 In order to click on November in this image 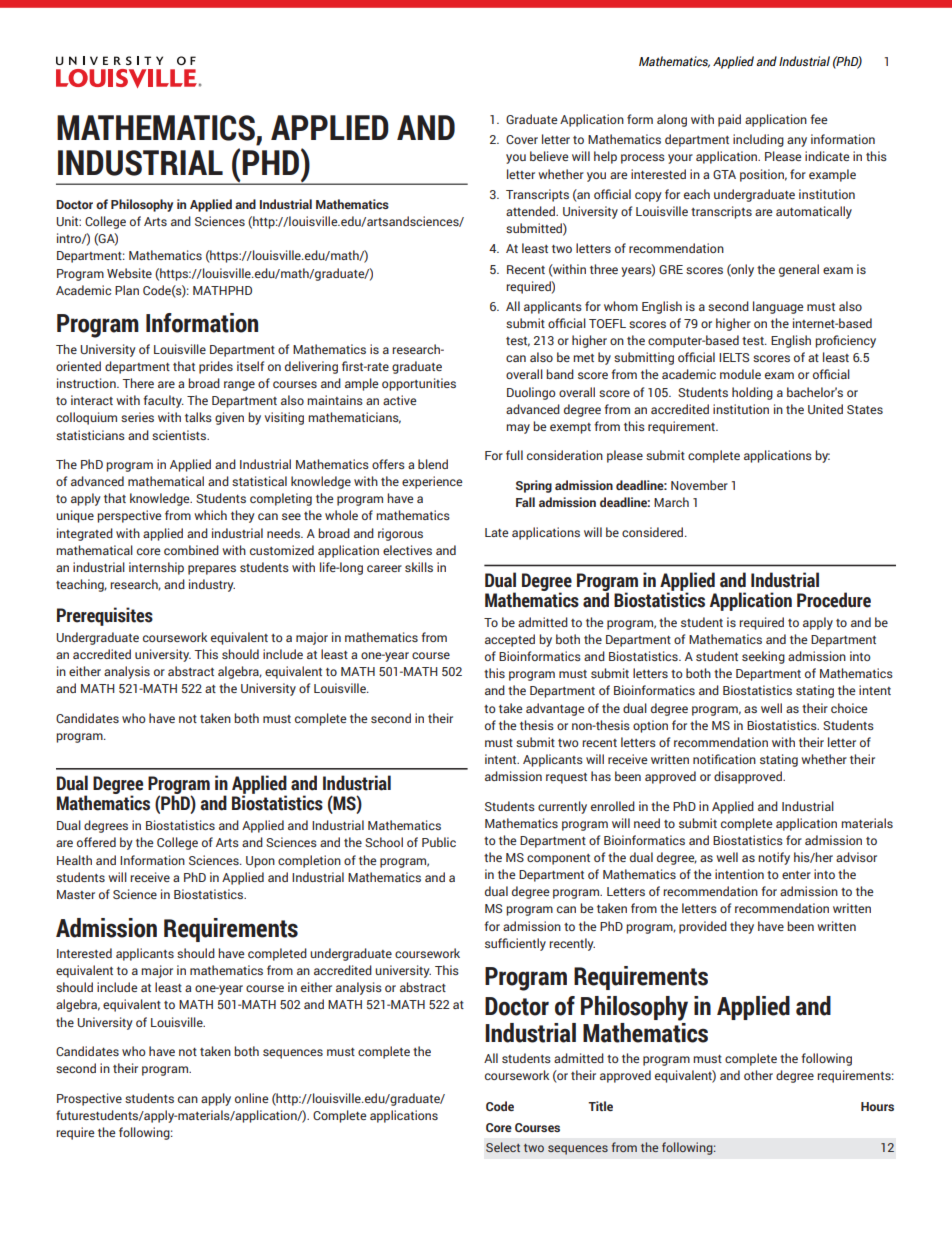, I will do `click(699, 485)`.
